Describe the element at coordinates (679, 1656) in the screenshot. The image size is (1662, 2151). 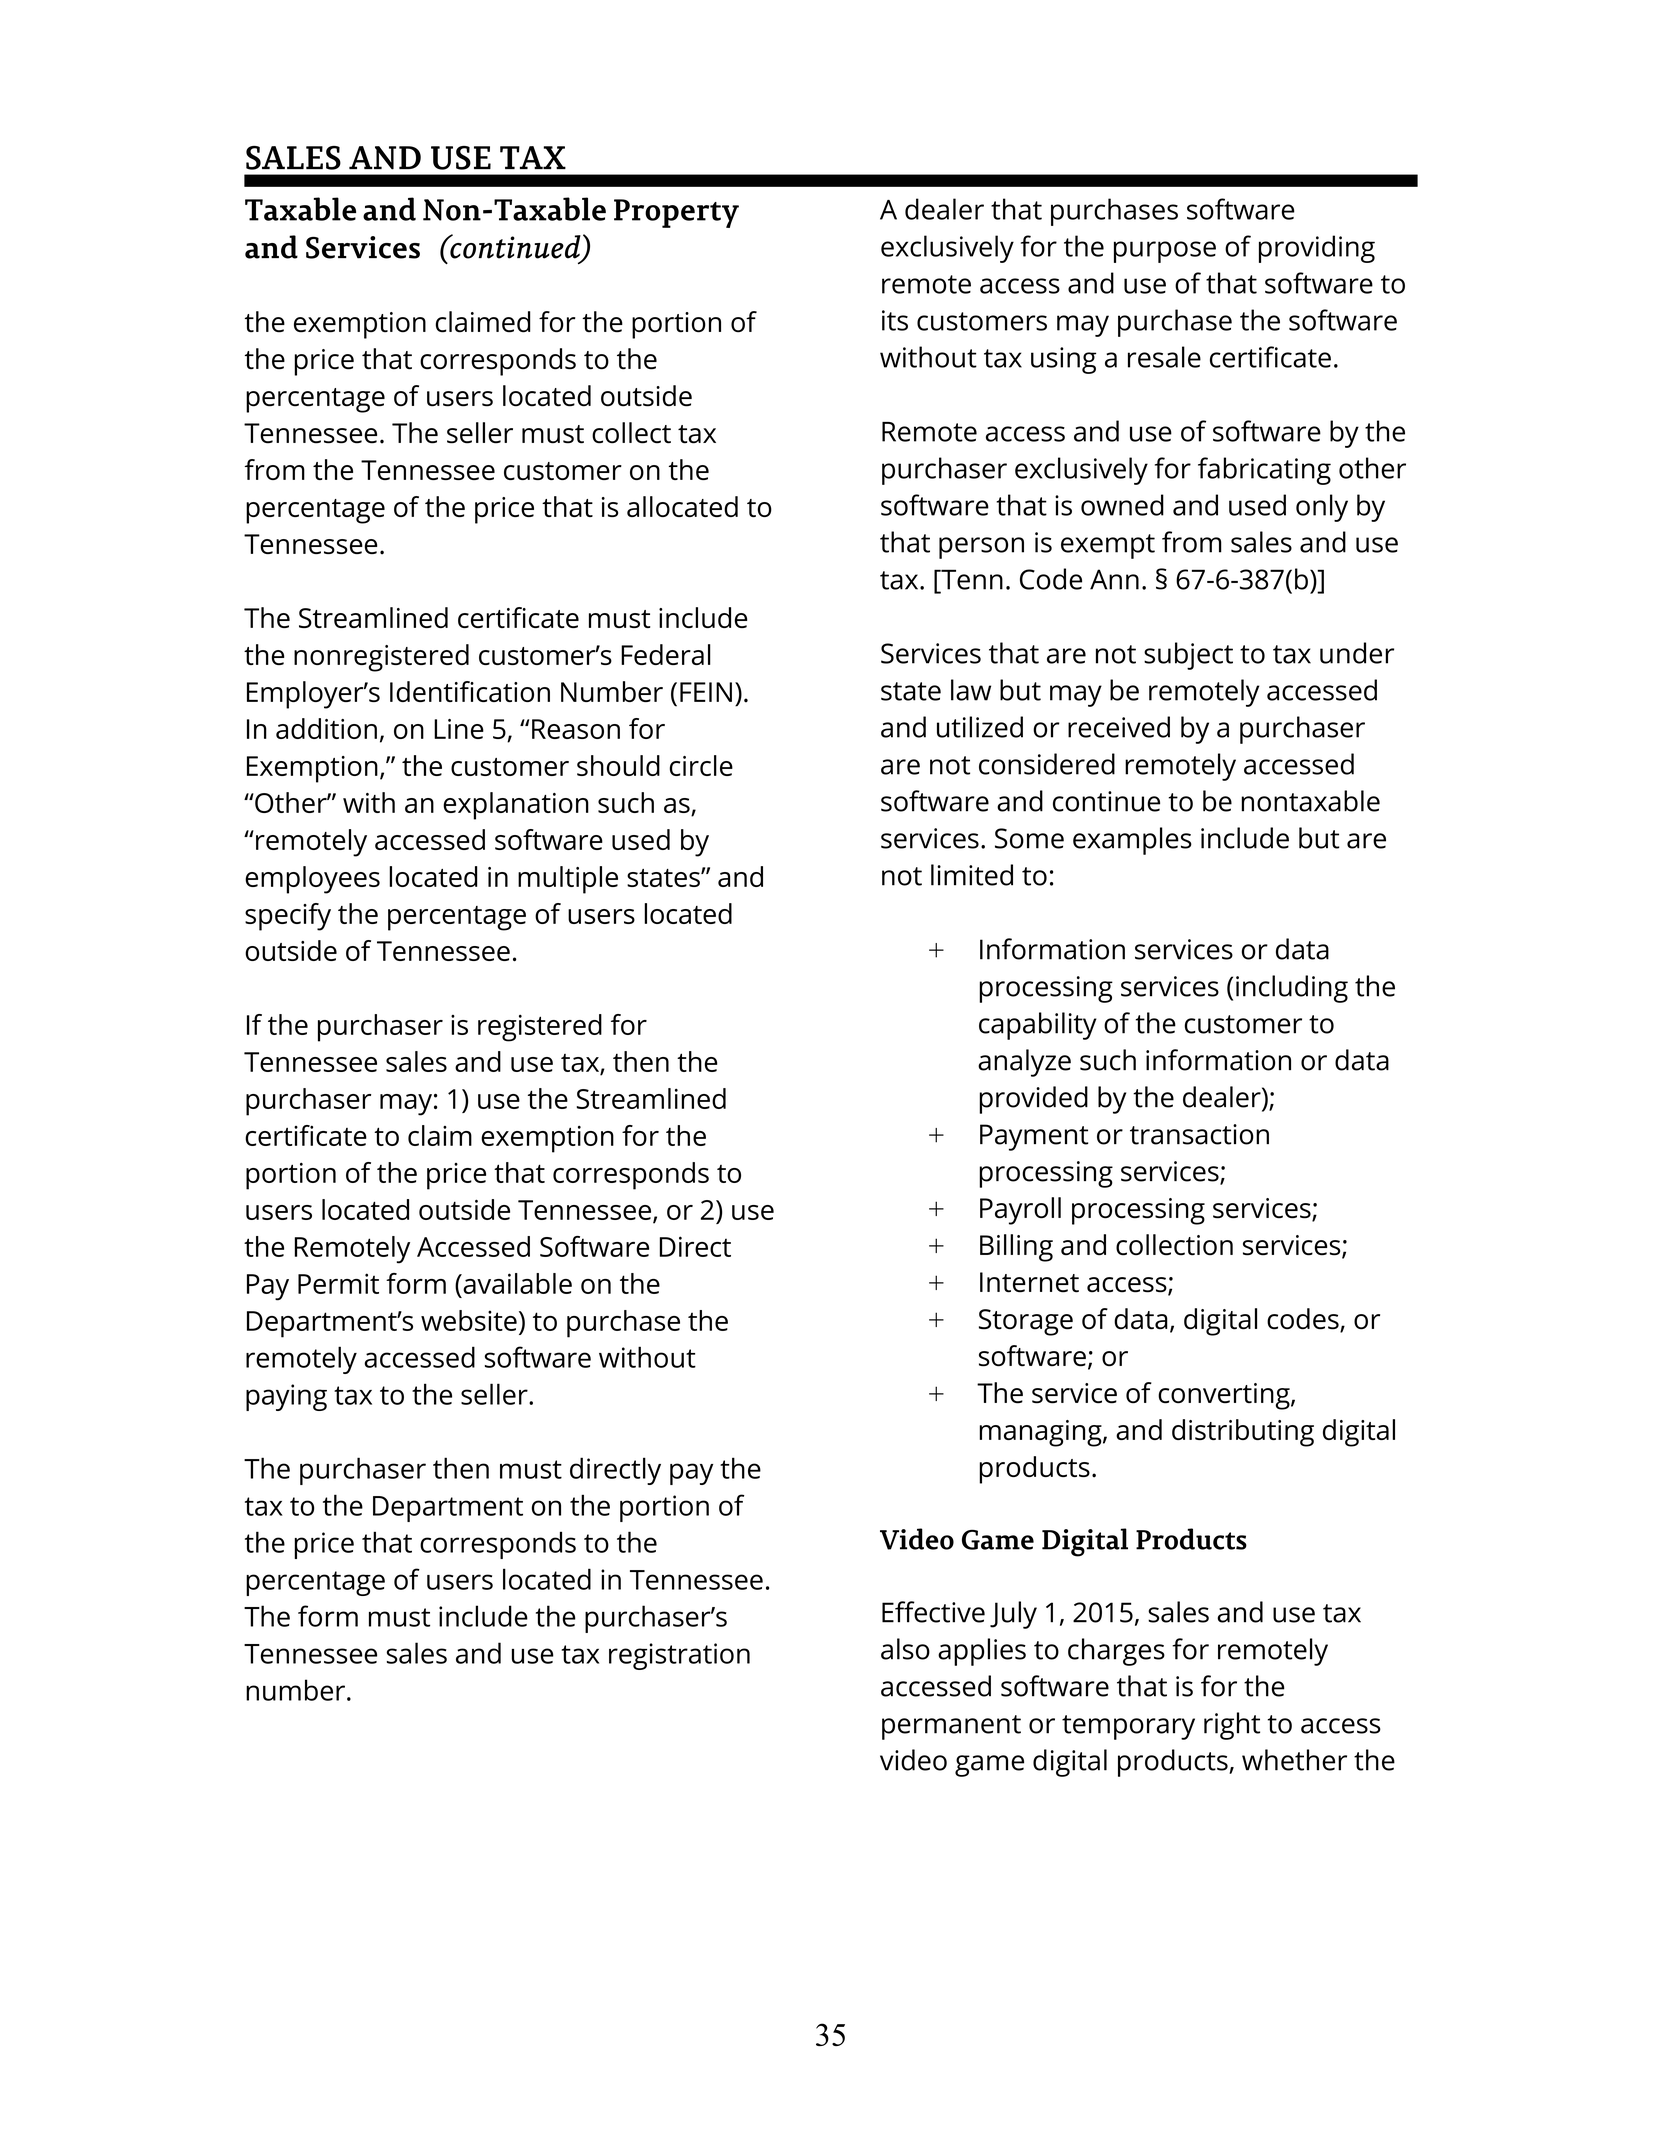
I see `registration` at that location.
